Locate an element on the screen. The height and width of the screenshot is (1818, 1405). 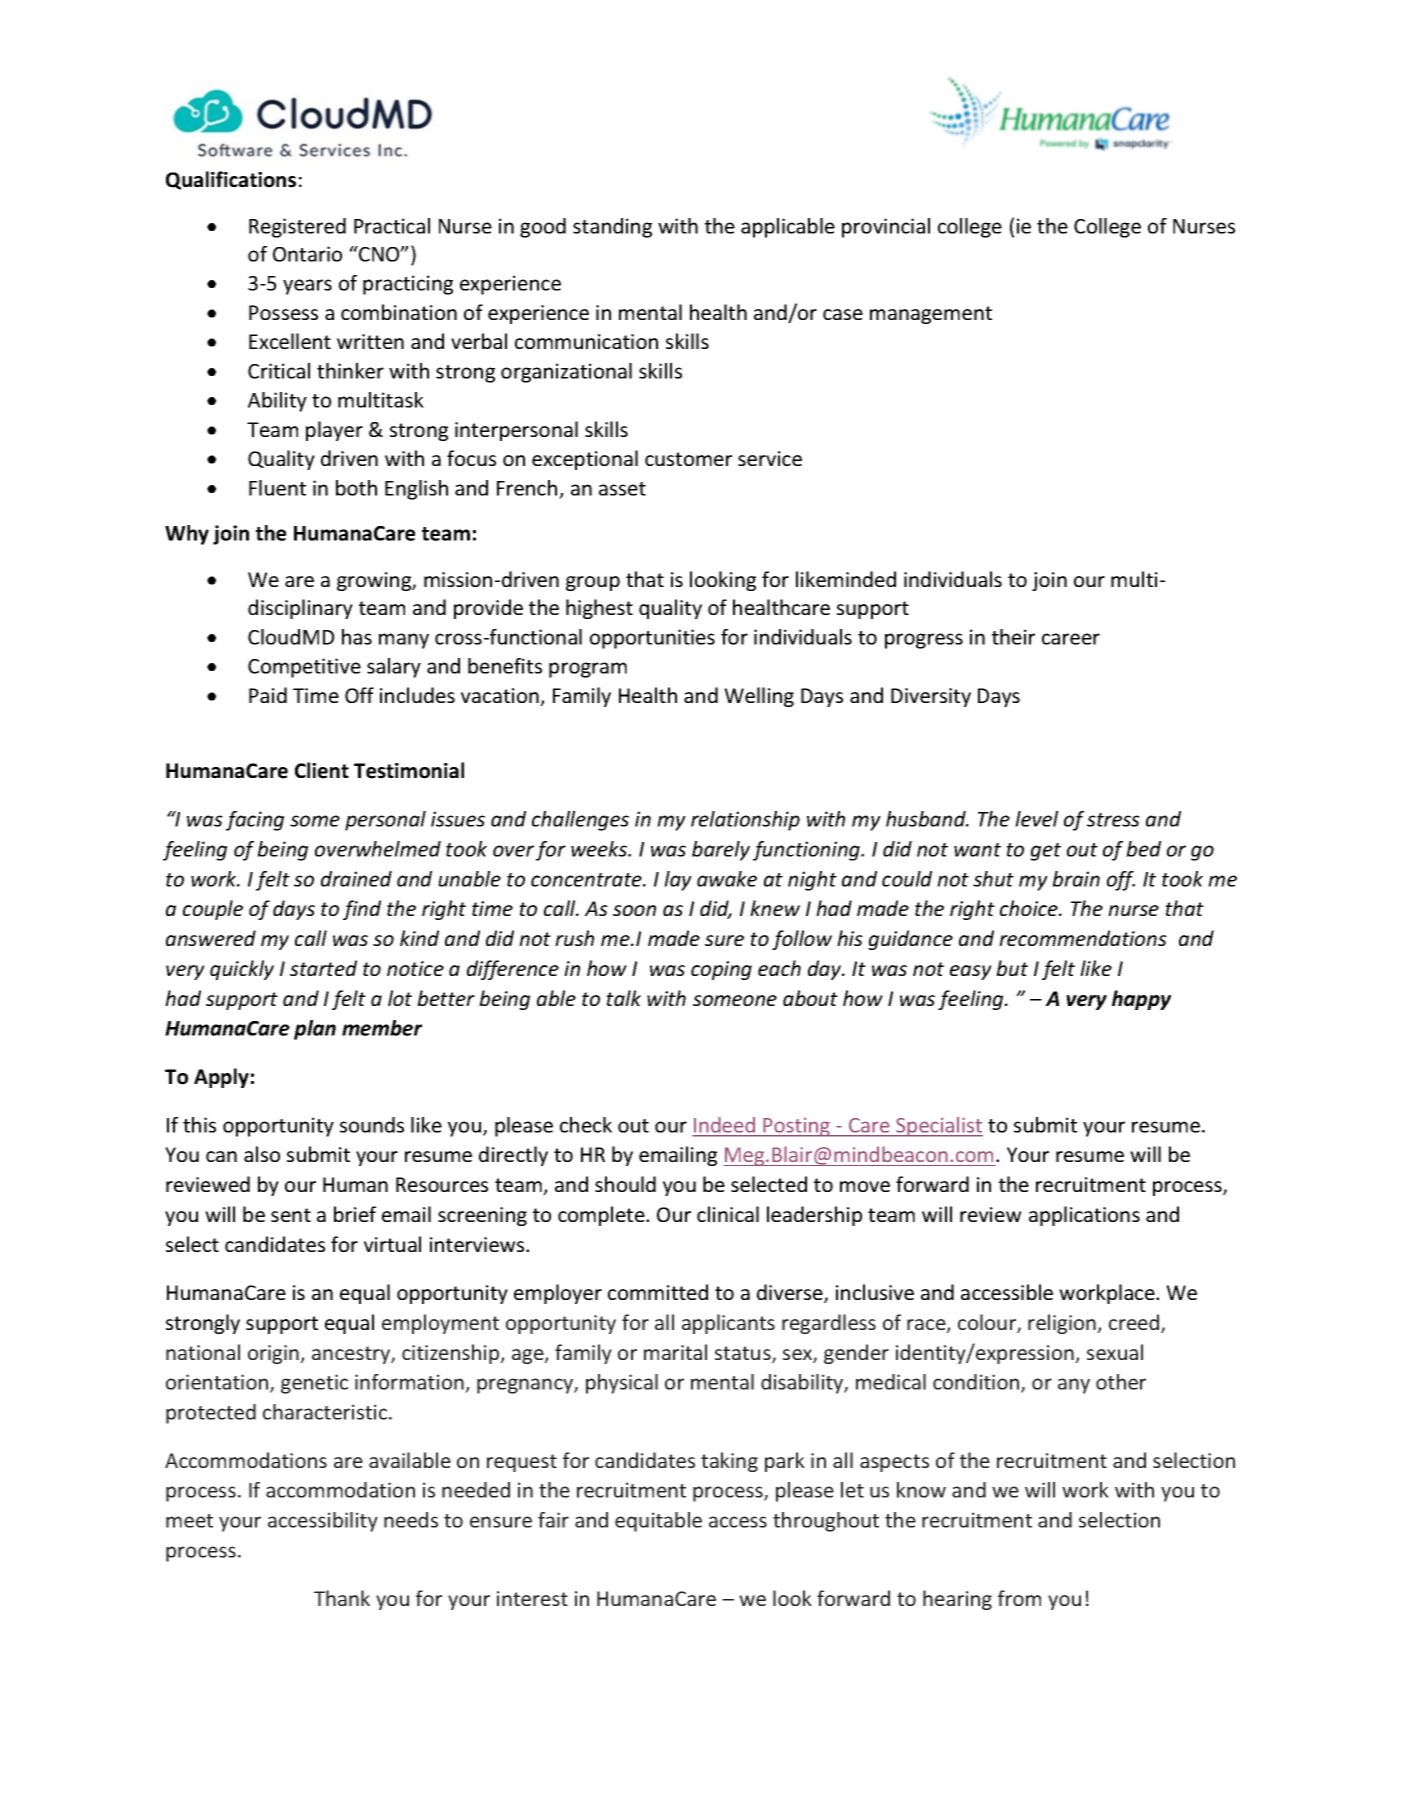
provincial is located at coordinates (886, 228).
